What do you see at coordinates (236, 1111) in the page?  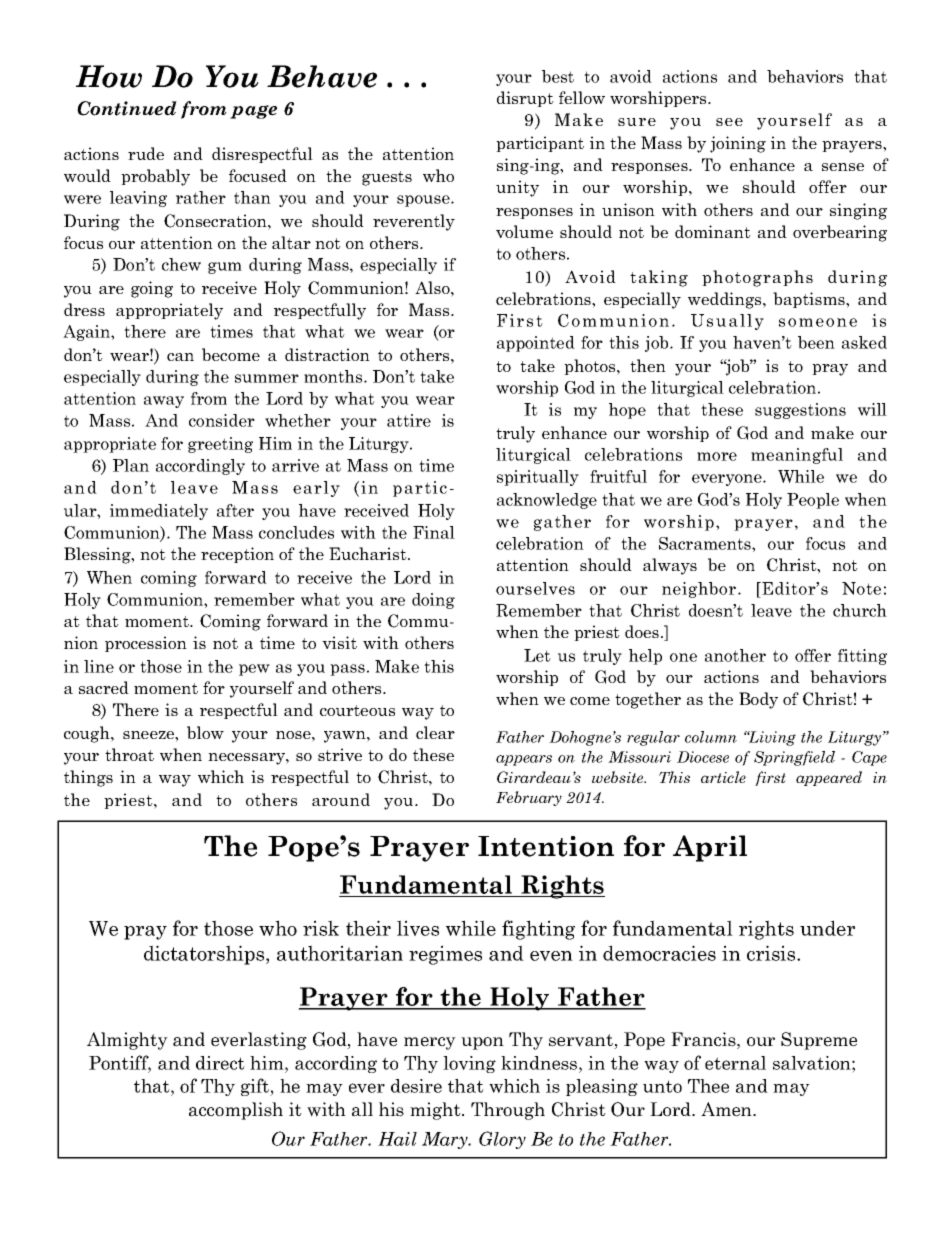 I see `accomplish` at bounding box center [236, 1111].
